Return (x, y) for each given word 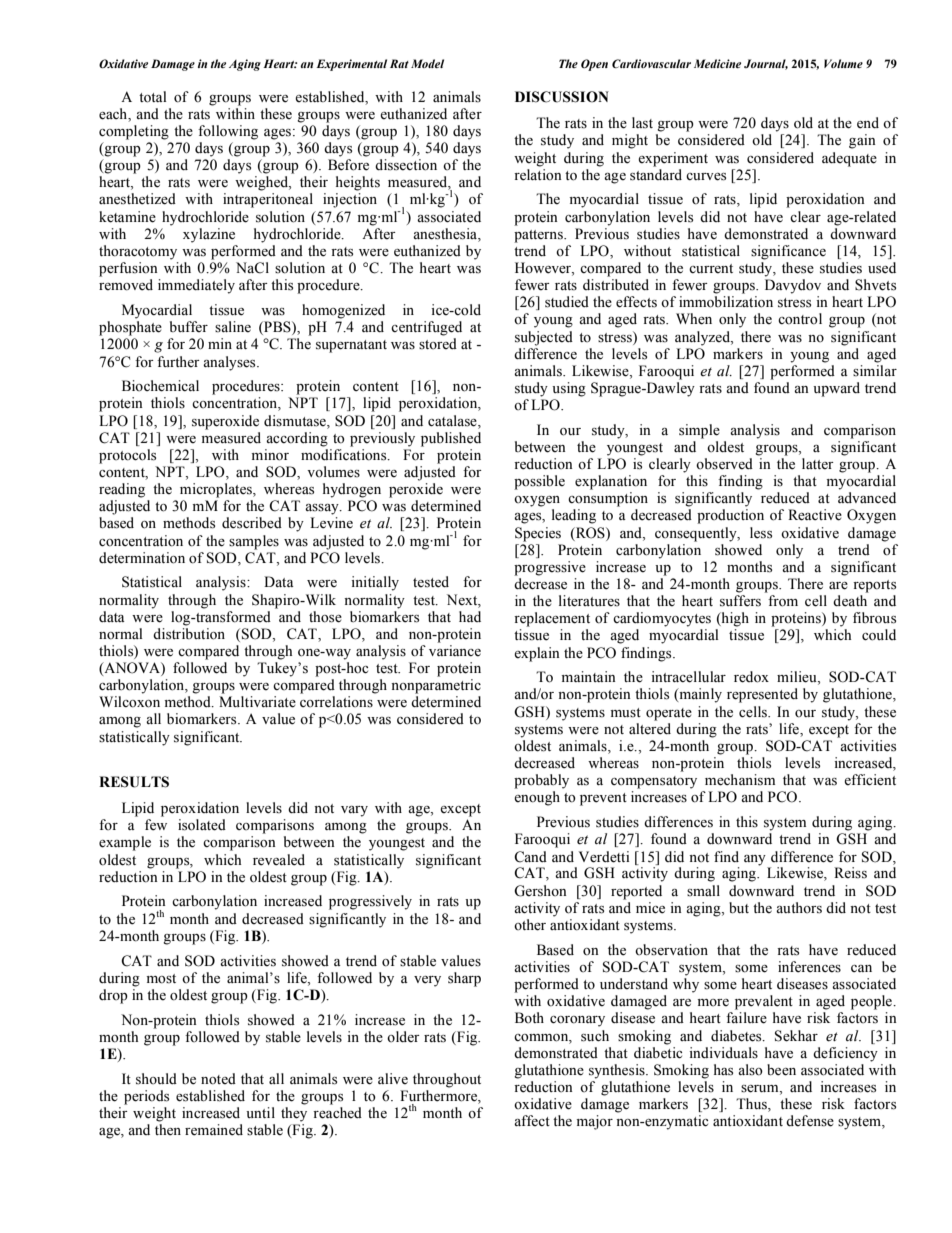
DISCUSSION (562, 97)
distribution (189, 634)
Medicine (717, 63)
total (153, 97)
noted (218, 1079)
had (470, 616)
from (783, 601)
